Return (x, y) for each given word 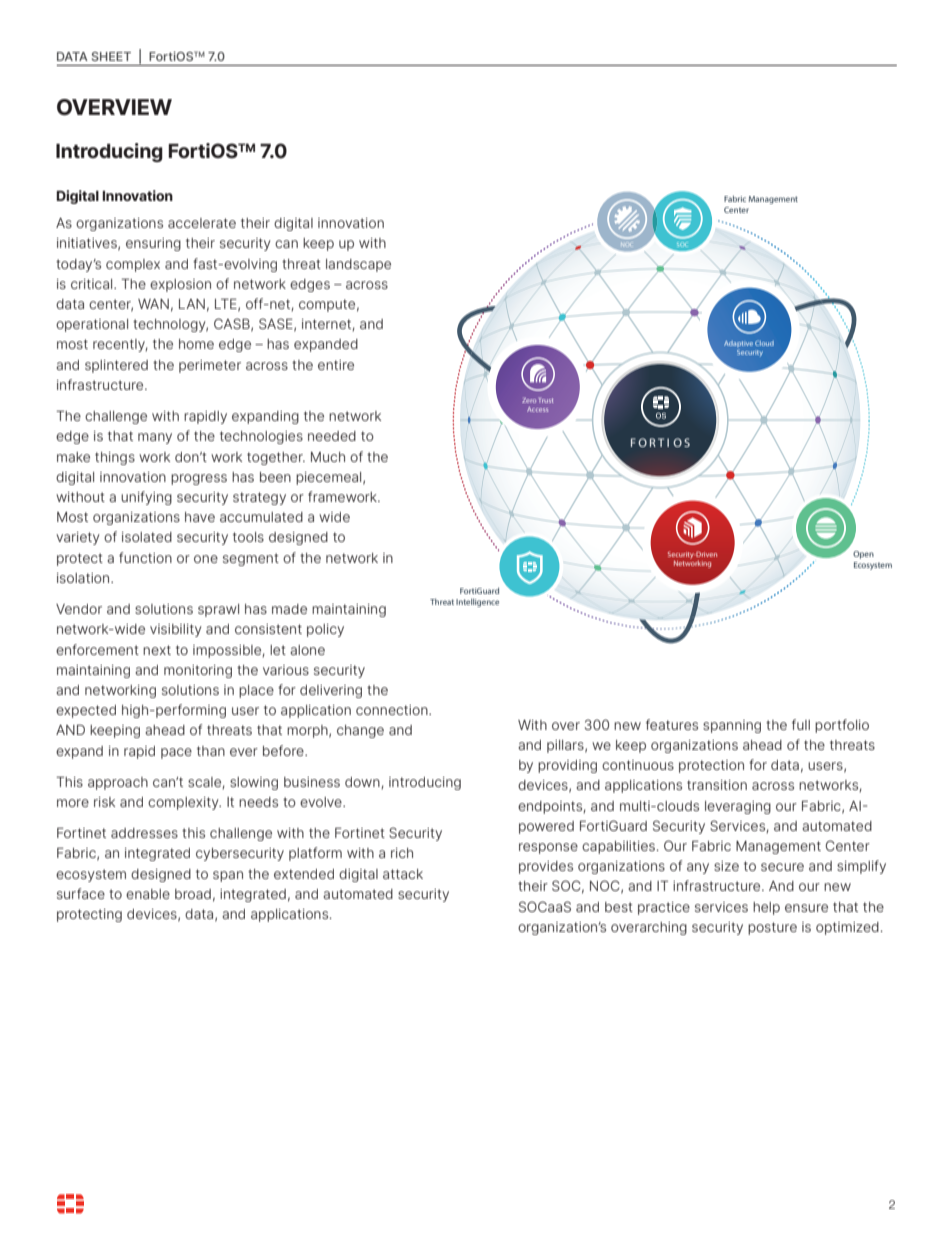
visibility (176, 630)
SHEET (111, 56)
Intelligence (477, 603)
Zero (529, 400)
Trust (546, 400)
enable (148, 894)
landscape (358, 265)
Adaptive (738, 344)
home (196, 344)
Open (863, 555)
